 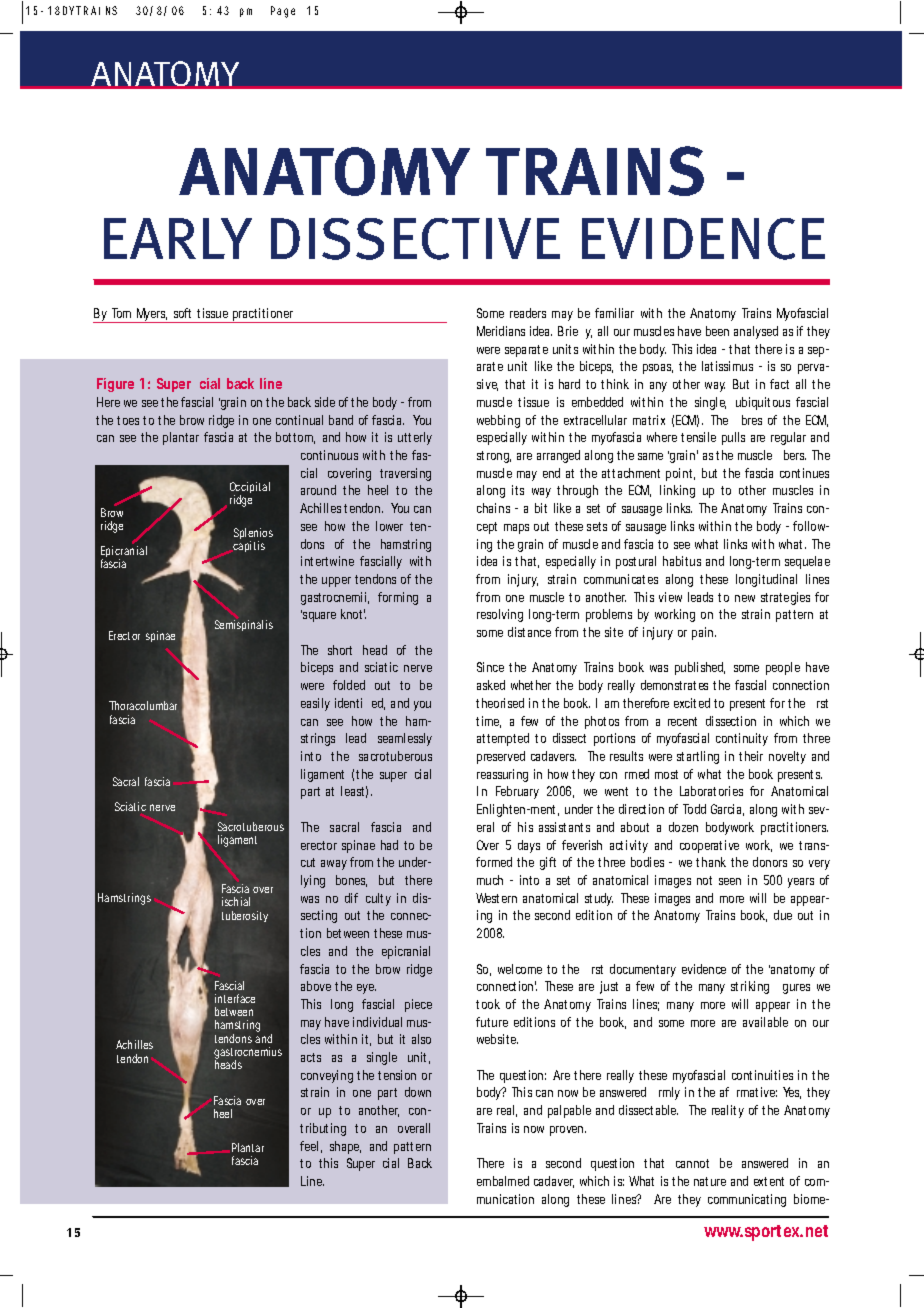 I want to click on embalmed, so click(x=503, y=1181).
